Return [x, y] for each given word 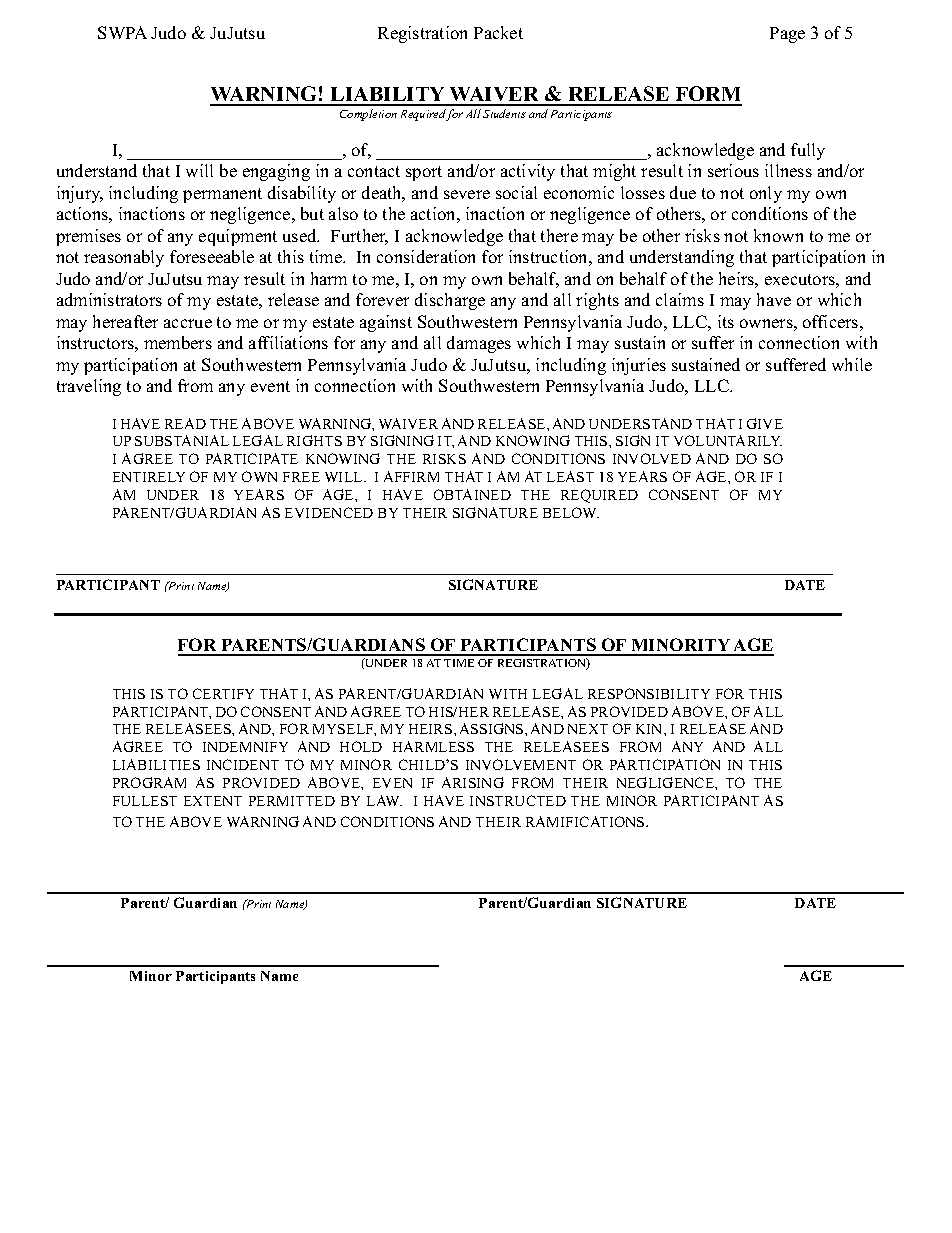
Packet [498, 32]
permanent [222, 195]
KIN [650, 729]
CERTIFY [223, 693]
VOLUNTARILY [728, 440]
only [766, 194]
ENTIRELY [149, 477]
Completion [368, 115]
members [178, 342]
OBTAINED [472, 494]
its [726, 321]
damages [479, 344]
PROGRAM [149, 782]
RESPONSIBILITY [649, 693]
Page [787, 35]
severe [467, 194]
